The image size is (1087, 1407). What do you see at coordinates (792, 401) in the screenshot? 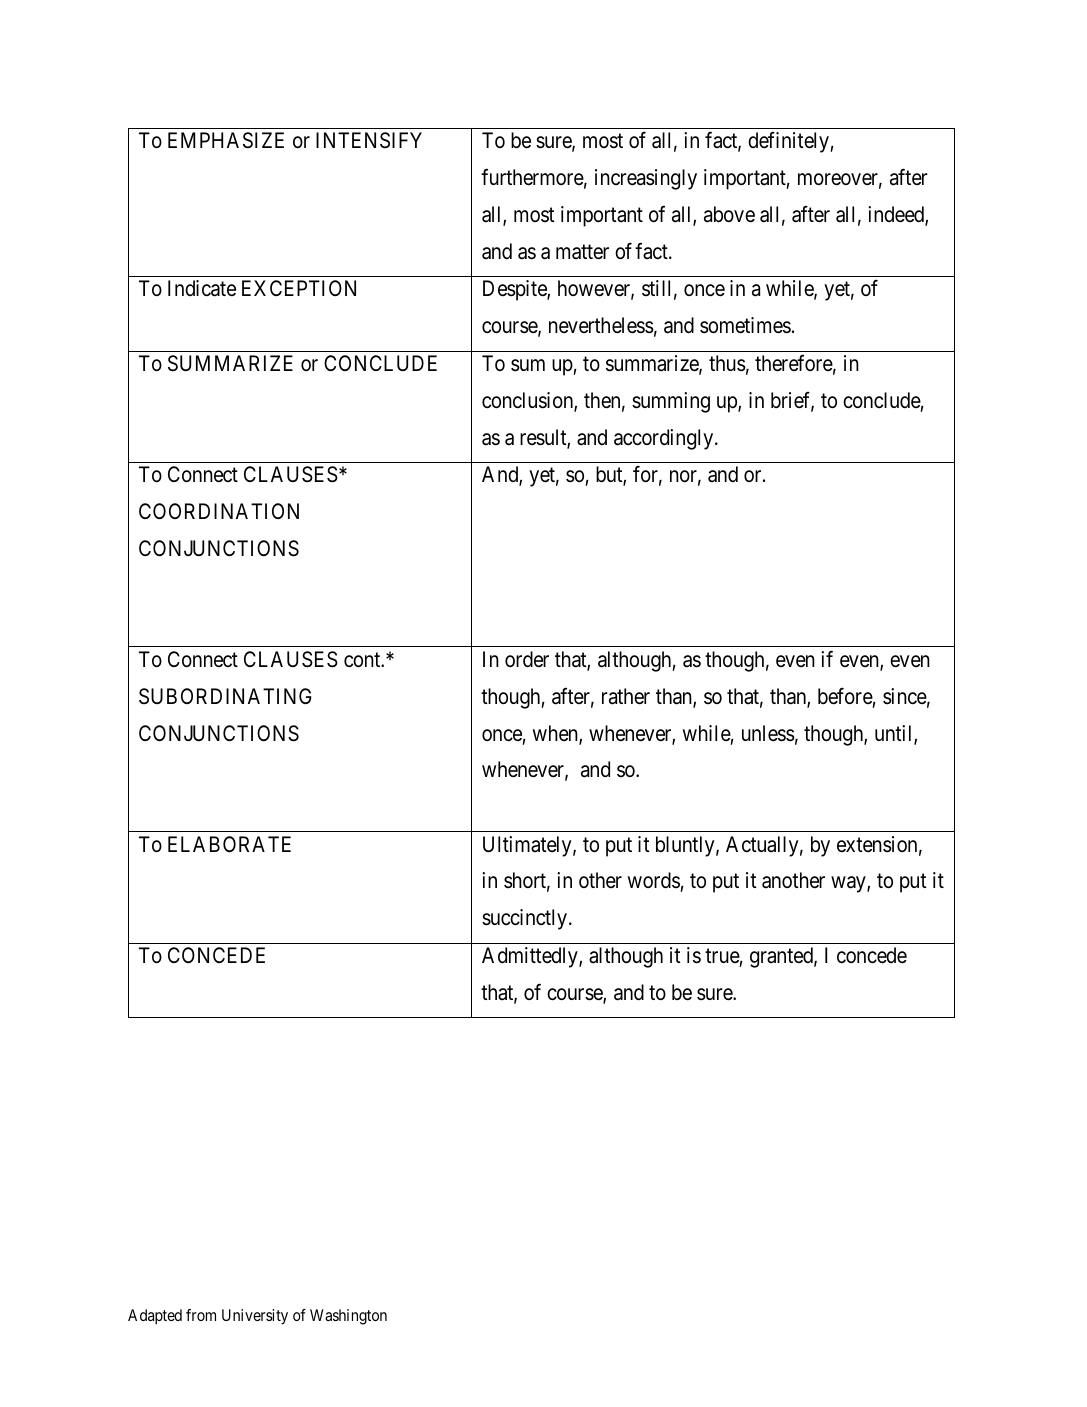
I see `brief` at bounding box center [792, 401].
